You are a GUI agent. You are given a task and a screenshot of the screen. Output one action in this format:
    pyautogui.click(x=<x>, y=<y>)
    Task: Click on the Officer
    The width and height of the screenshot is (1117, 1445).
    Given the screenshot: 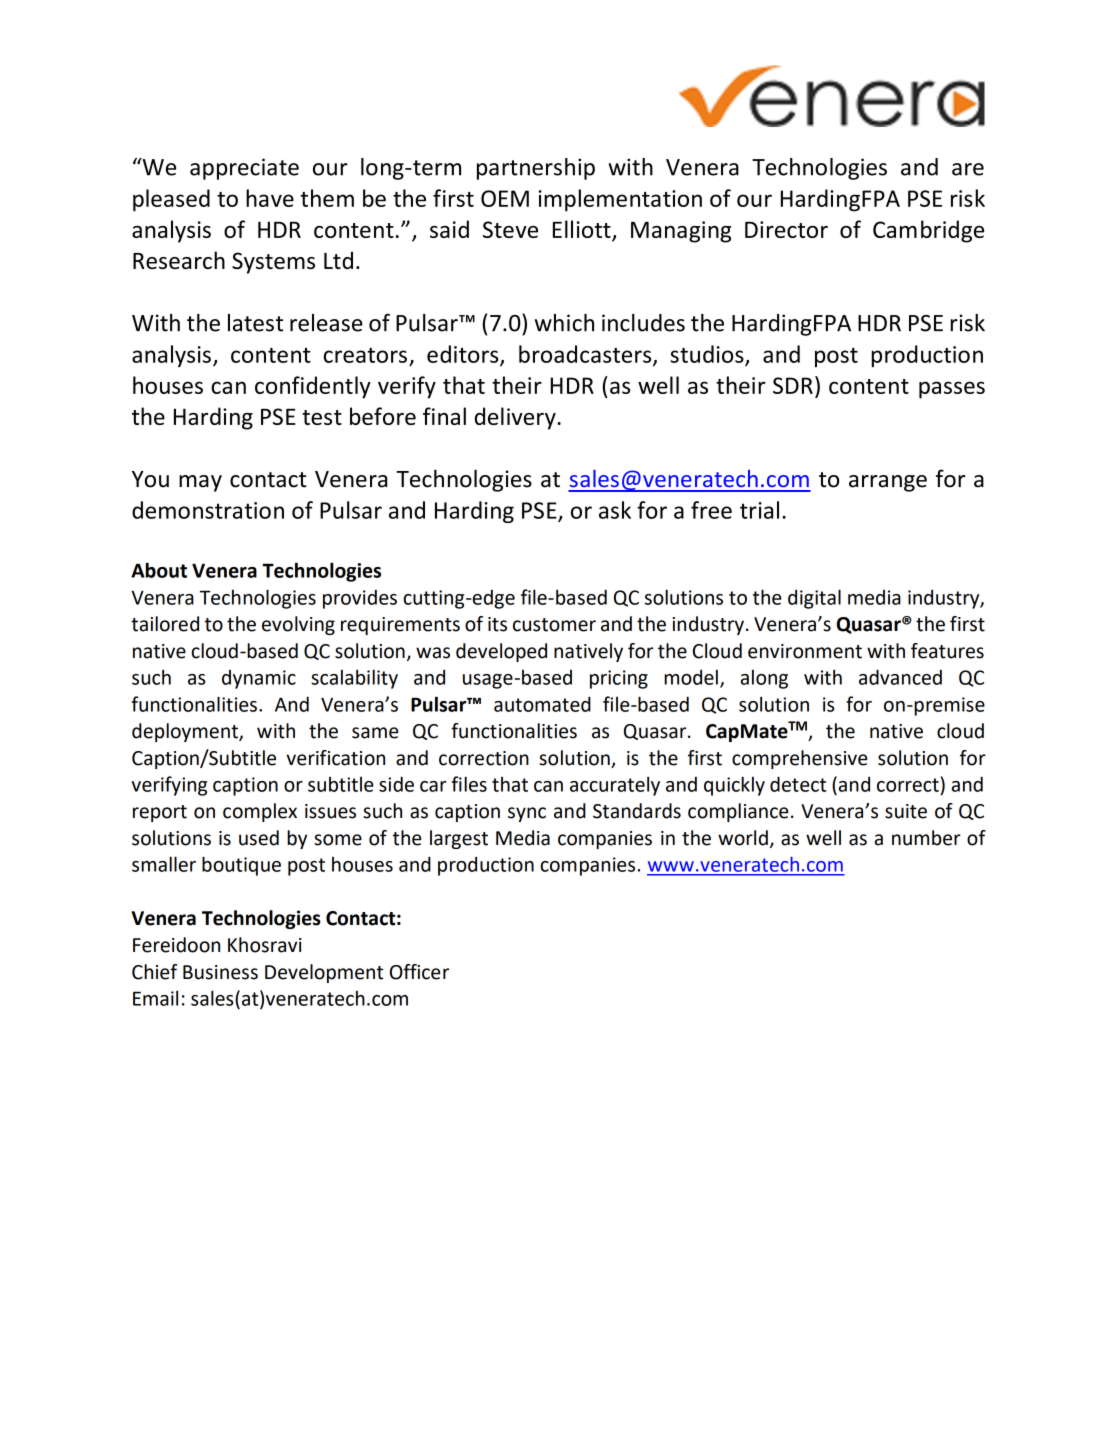 What is the action you would take?
    pyautogui.click(x=419, y=972)
